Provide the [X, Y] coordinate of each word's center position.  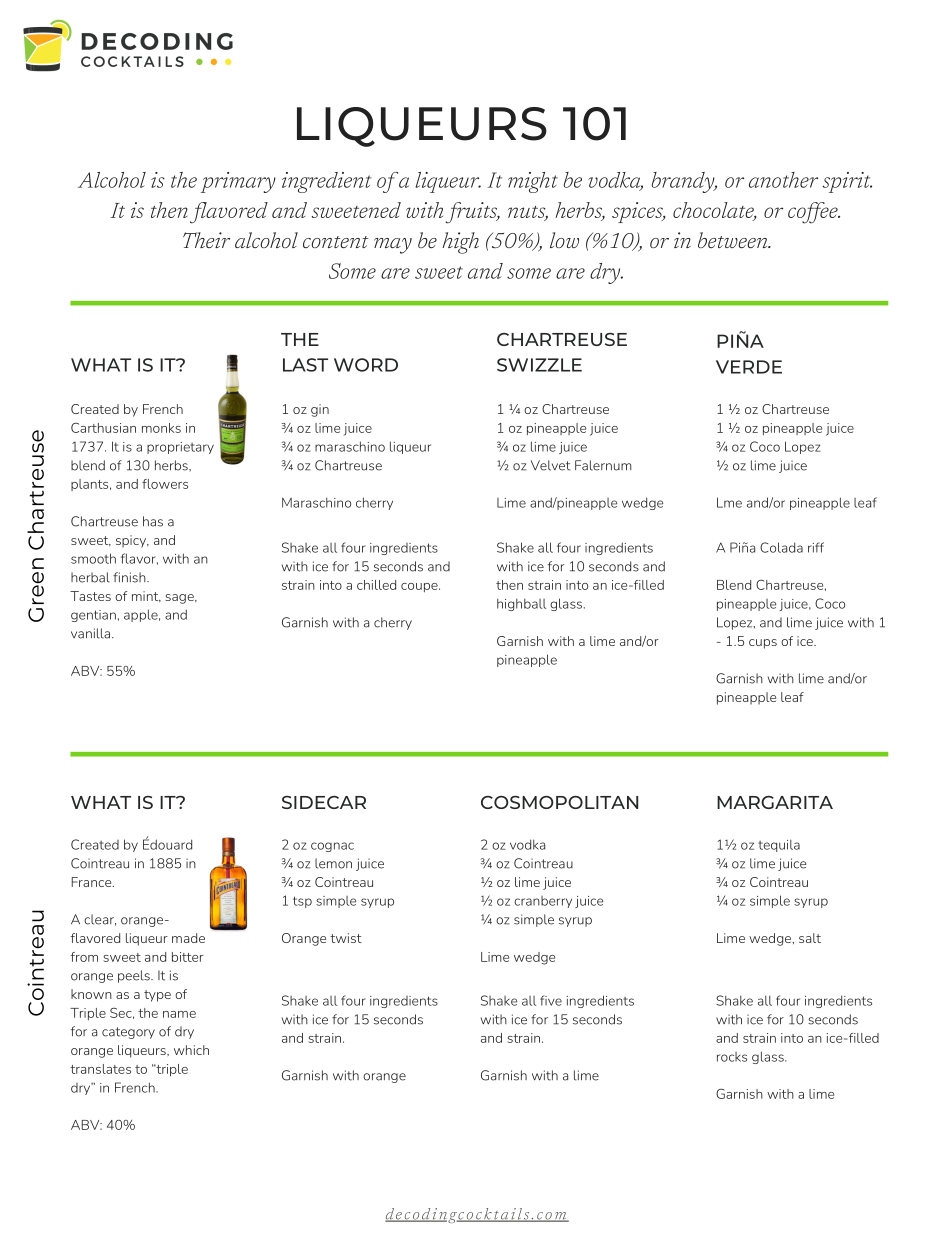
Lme [729, 502]
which [191, 1050]
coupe [420, 587]
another [783, 180]
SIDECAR [324, 802]
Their [206, 240]
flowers [165, 484]
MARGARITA [775, 802]
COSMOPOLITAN [559, 802]
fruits [473, 213]
